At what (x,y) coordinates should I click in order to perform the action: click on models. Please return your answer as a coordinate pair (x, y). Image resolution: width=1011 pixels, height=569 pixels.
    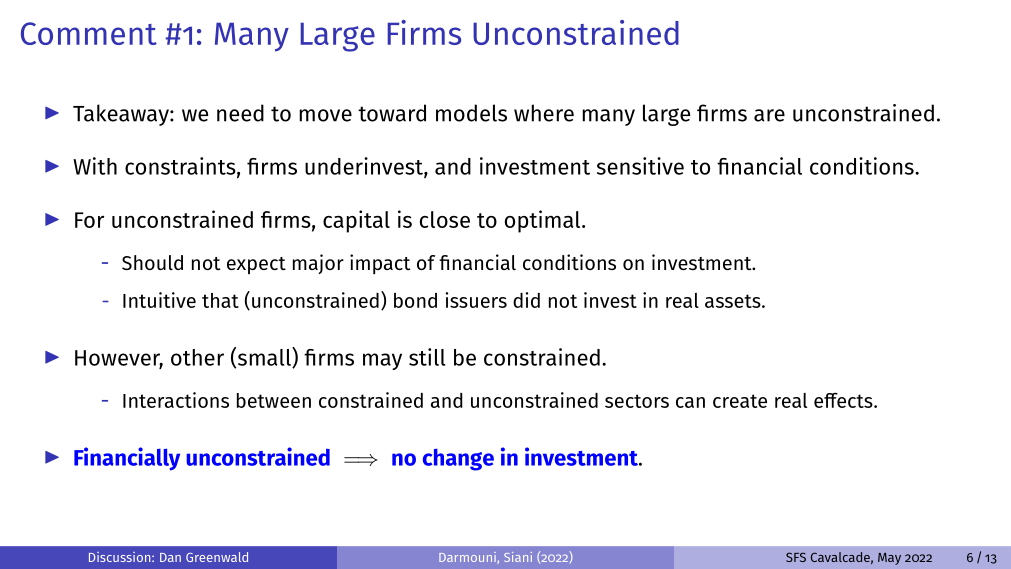
    Looking at the image, I should click on (471, 113).
